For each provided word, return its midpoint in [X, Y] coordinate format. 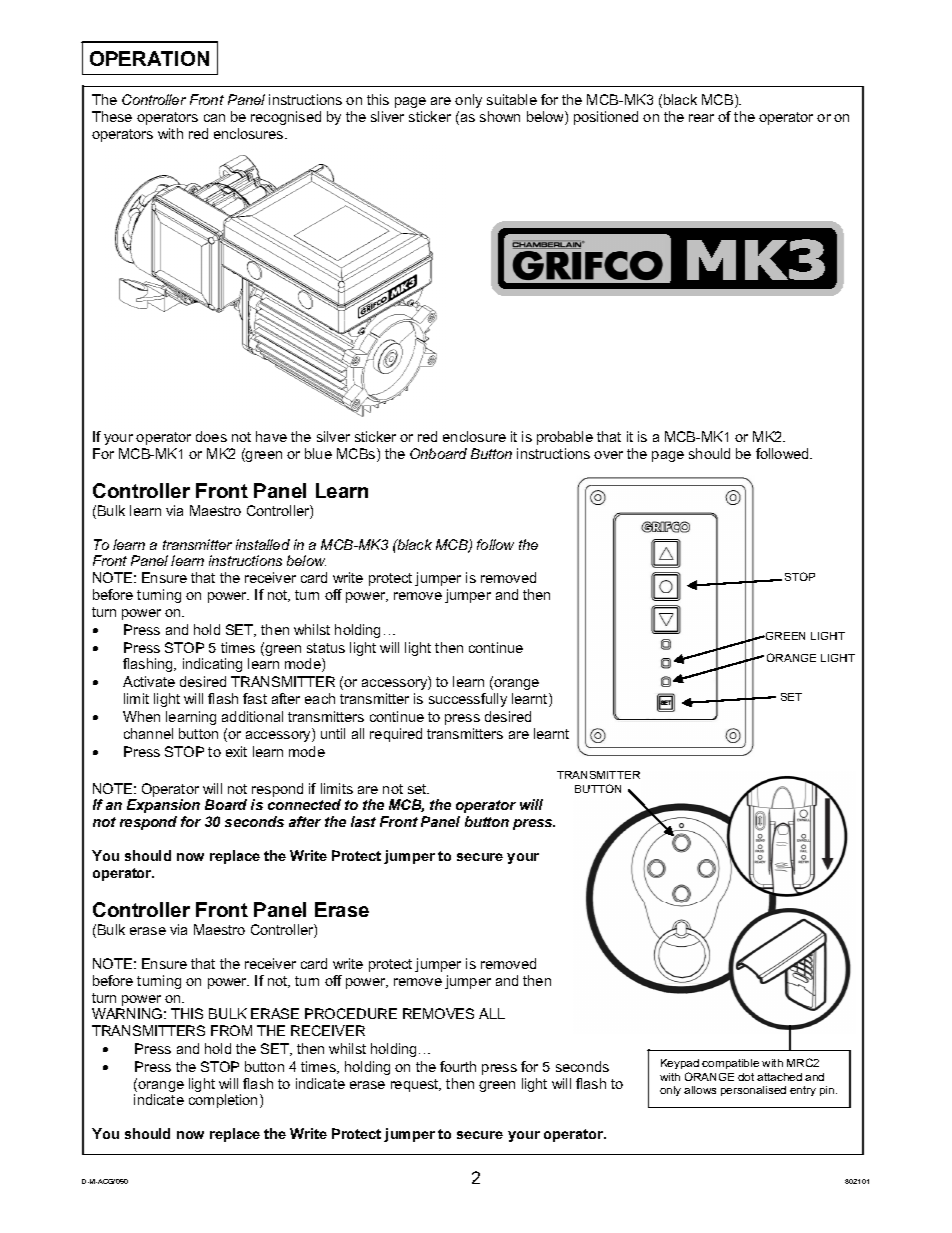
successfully [468, 700]
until [333, 733]
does [211, 436]
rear [701, 118]
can [214, 118]
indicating [212, 665]
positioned [606, 118]
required [396, 735]
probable [565, 438]
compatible [730, 1064]
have [271, 436]
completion [225, 1101]
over [608, 455]
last [363, 821]
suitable [512, 99]
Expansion [163, 806]
